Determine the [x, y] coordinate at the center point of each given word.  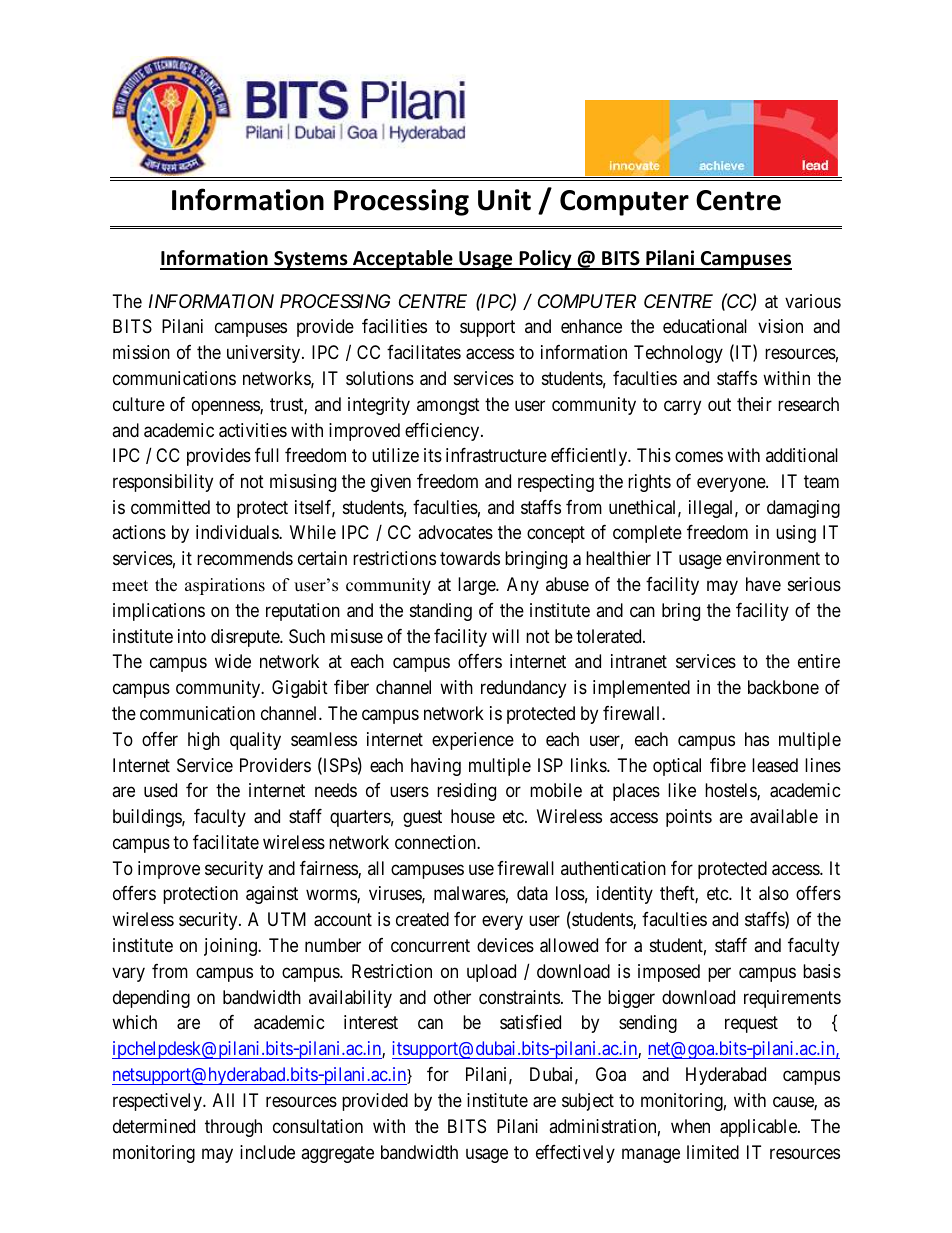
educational [705, 326]
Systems [311, 260]
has [757, 739]
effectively [575, 1154]
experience [473, 741]
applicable [759, 1128]
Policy [545, 260]
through [233, 1128]
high [204, 741]
